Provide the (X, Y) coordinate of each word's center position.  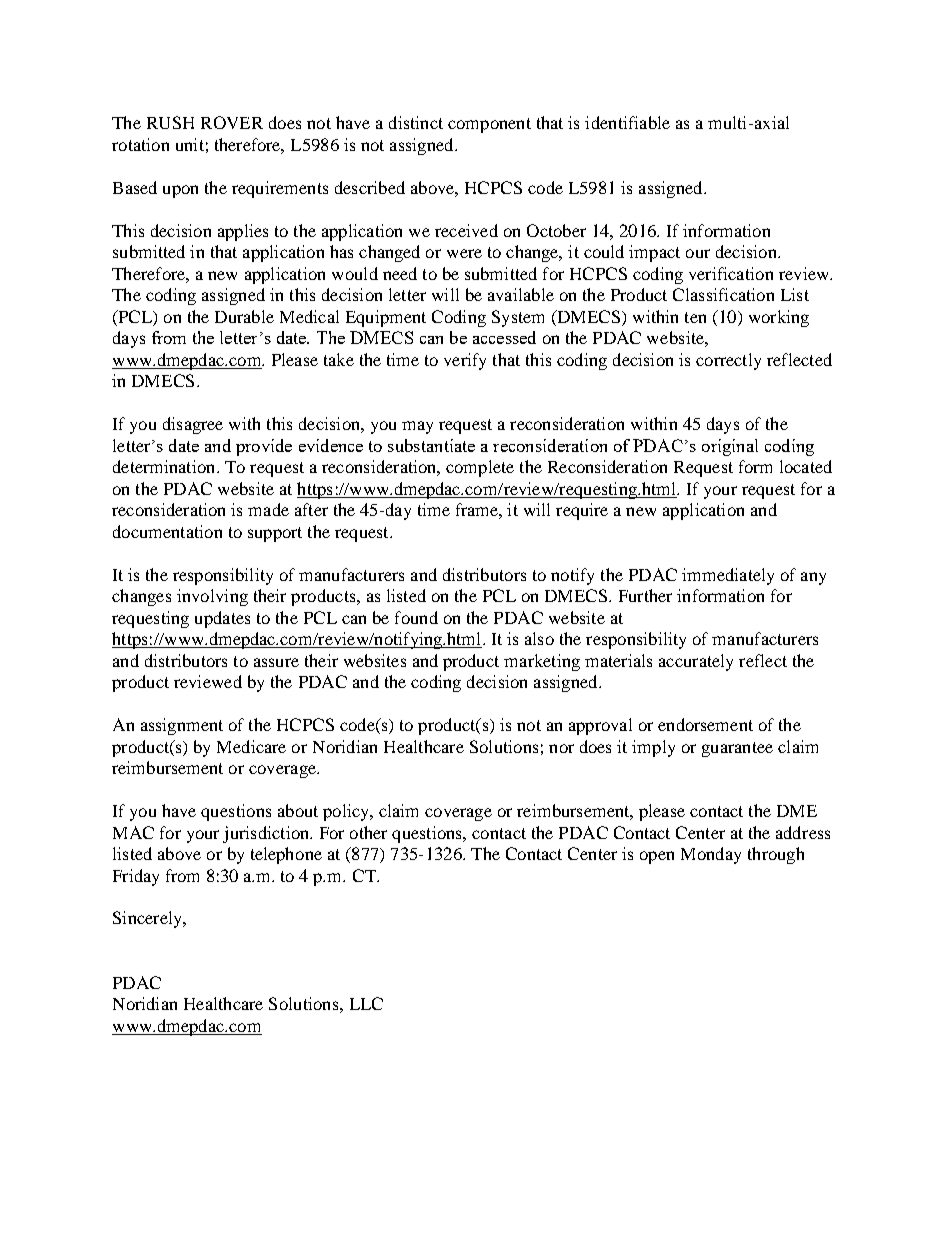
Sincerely (148, 919)
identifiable (627, 122)
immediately (728, 576)
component (489, 125)
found (416, 617)
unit (190, 144)
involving (212, 597)
